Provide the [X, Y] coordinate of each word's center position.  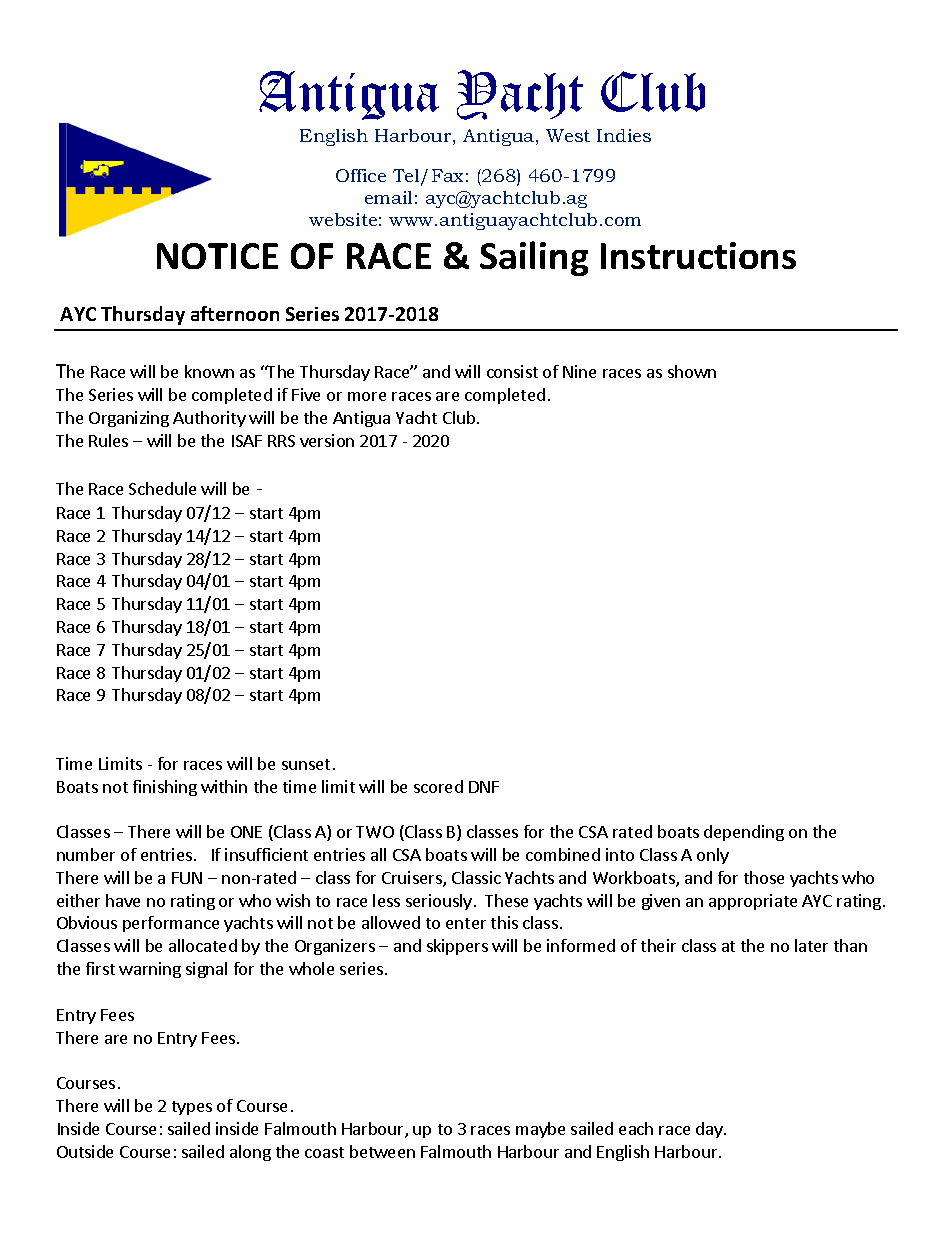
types [192, 1108]
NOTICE [217, 256]
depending [744, 833]
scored [438, 786]
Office [361, 175]
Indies [624, 135]
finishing [165, 788]
